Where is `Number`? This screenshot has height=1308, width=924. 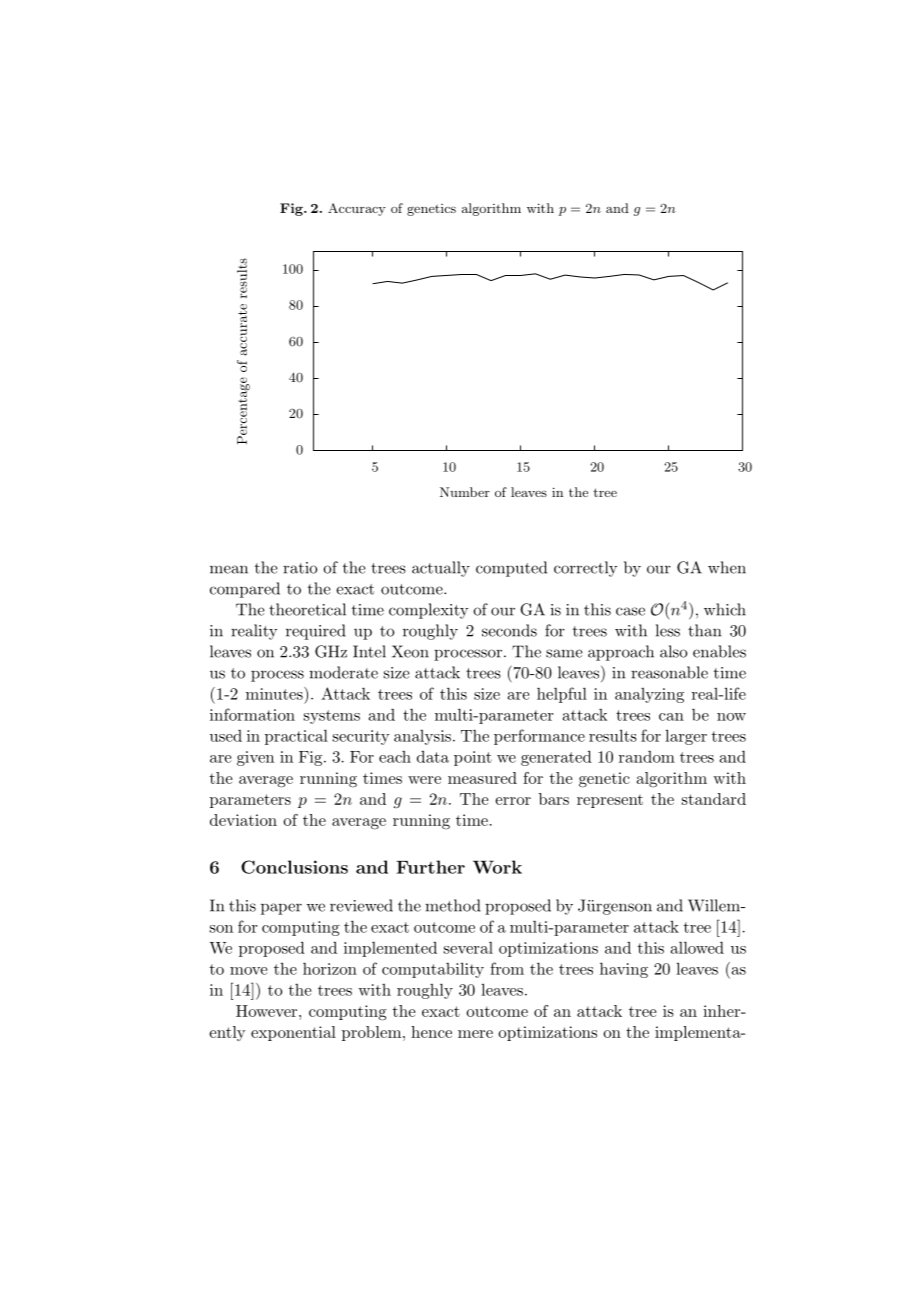
Number is located at coordinates (465, 492).
